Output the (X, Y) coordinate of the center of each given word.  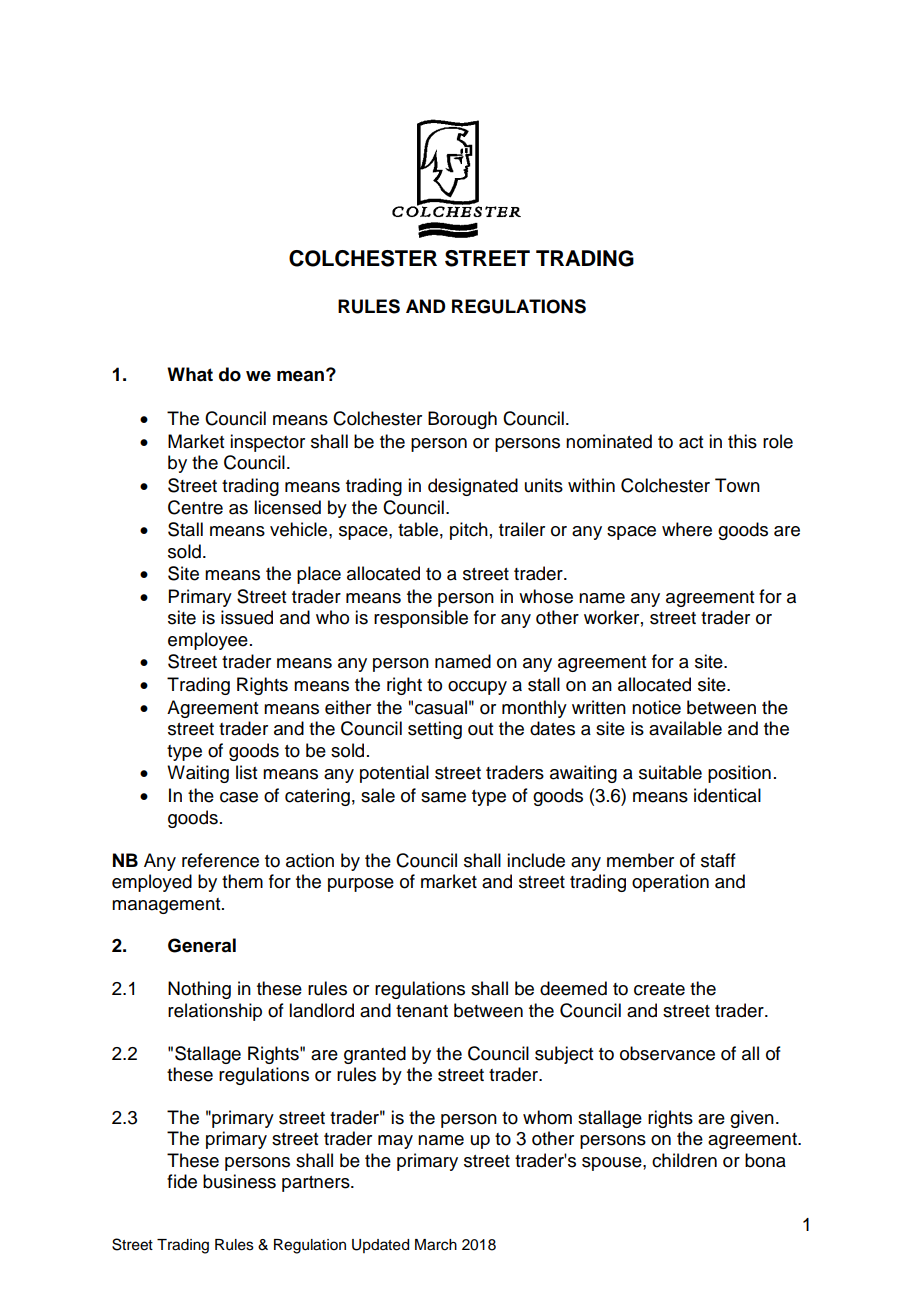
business (239, 1181)
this (742, 441)
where (687, 529)
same (443, 797)
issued (247, 617)
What (190, 374)
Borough (462, 420)
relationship (215, 1012)
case (239, 797)
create (659, 989)
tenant (422, 1011)
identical (727, 795)
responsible (421, 619)
